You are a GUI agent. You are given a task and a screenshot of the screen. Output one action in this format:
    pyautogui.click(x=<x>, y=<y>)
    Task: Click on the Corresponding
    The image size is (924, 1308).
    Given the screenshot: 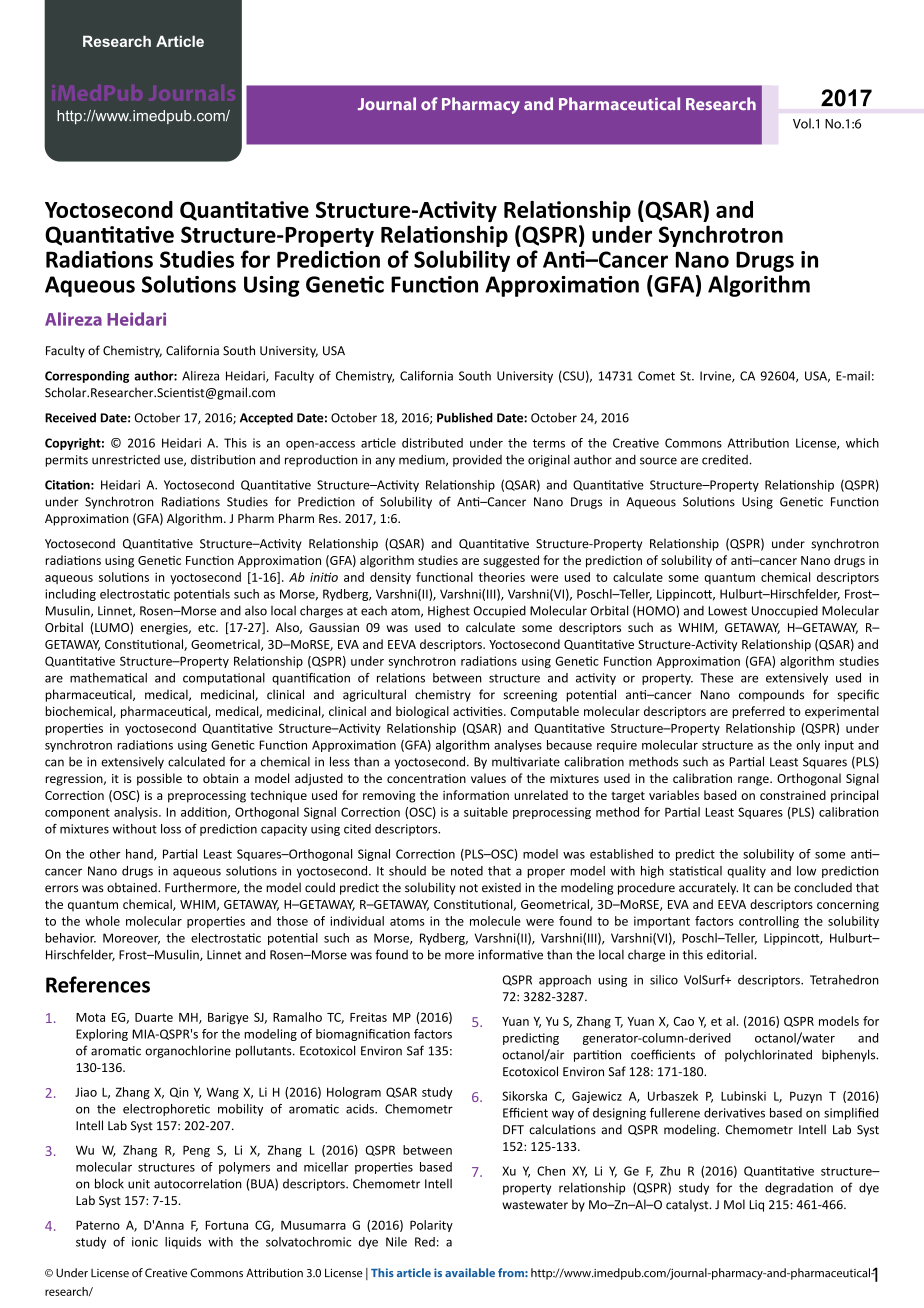 What is the action you would take?
    pyautogui.click(x=87, y=377)
